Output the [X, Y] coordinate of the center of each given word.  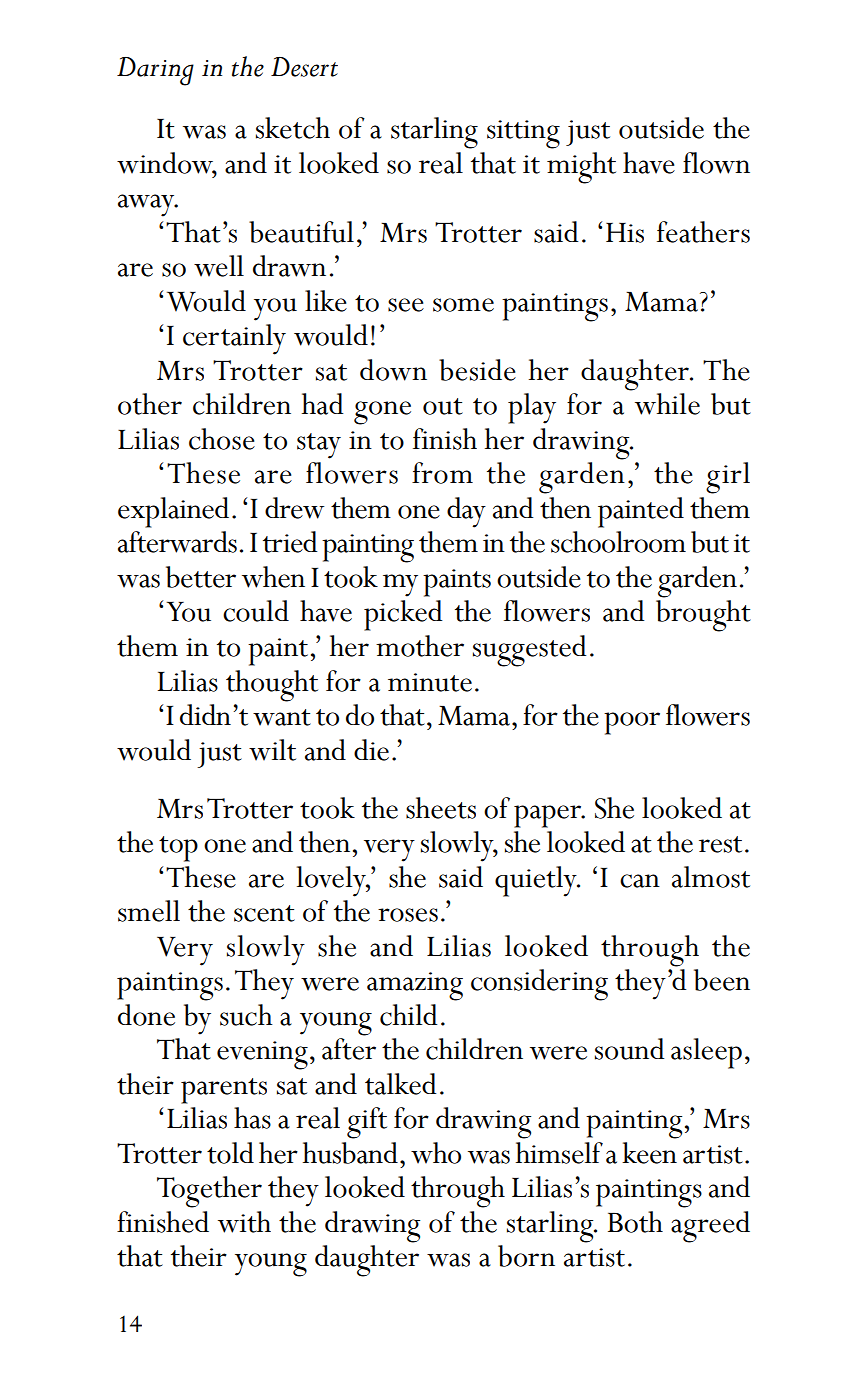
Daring [155, 71]
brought [703, 616]
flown [716, 163]
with [244, 1222]
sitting [523, 134]
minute [430, 682]
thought [272, 686]
